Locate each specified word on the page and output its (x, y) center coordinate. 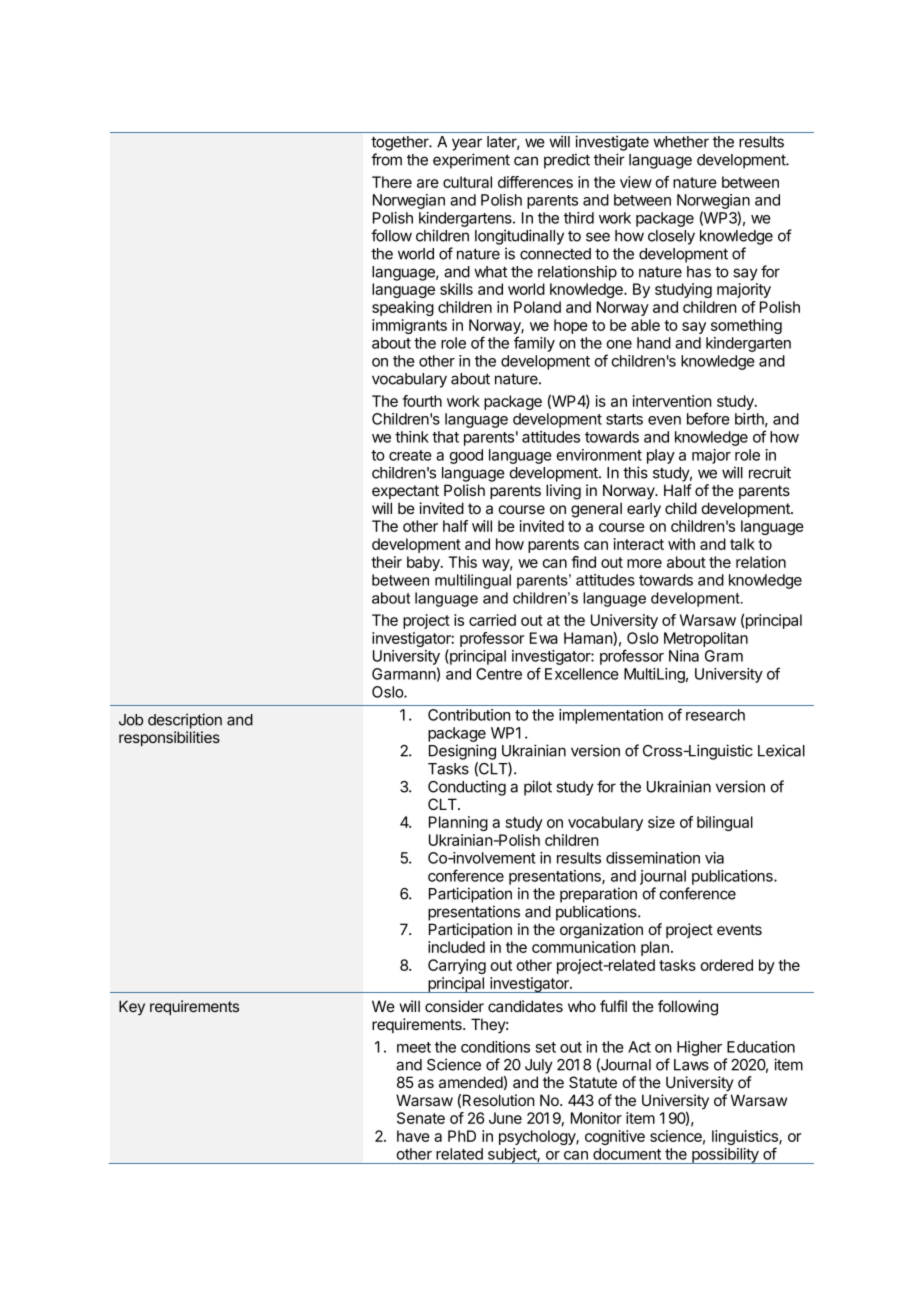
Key (132, 1007)
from (386, 159)
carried (492, 620)
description (185, 721)
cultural (467, 182)
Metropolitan (706, 639)
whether (681, 142)
